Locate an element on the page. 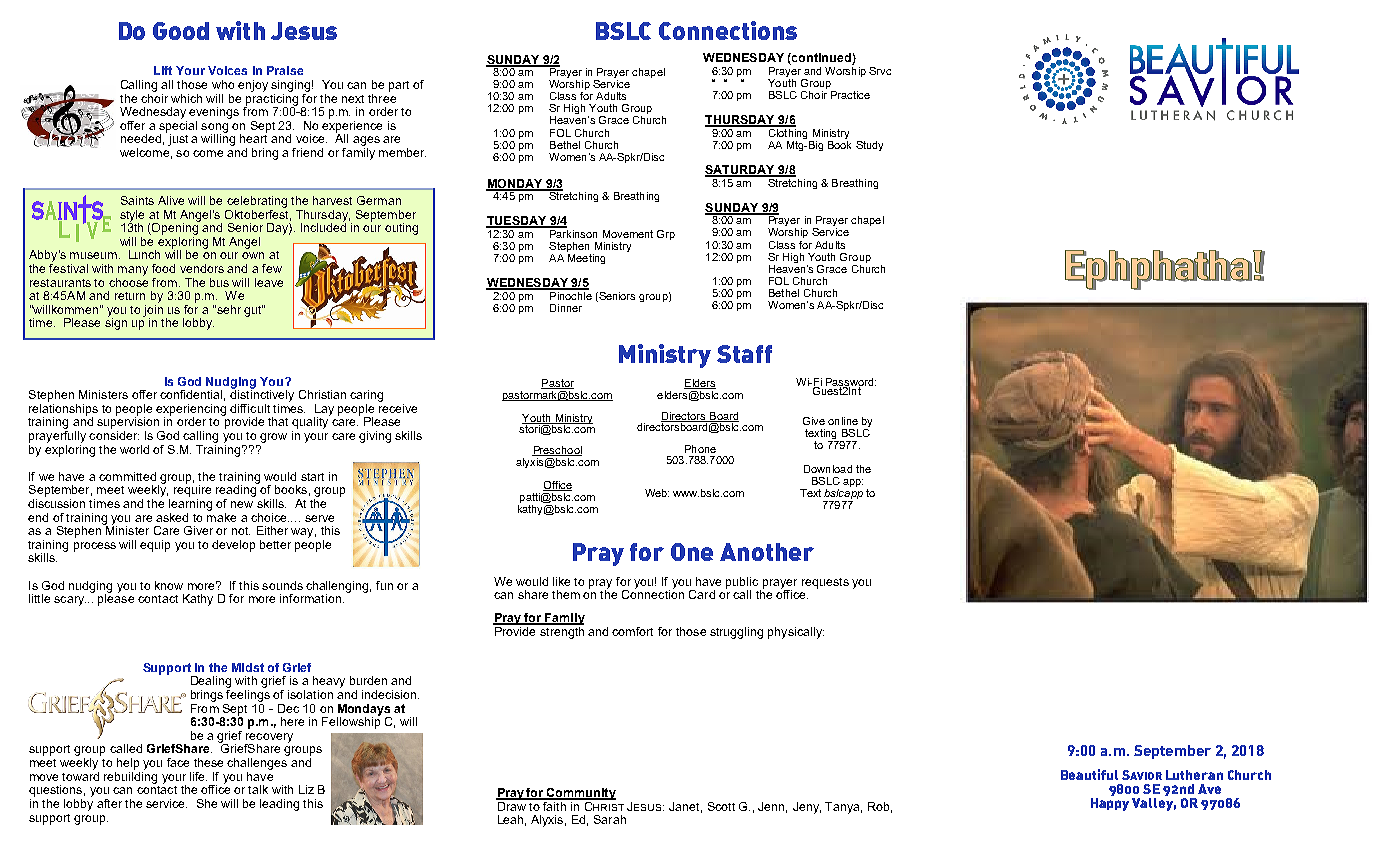 The width and height of the page is (1400, 850). requests is located at coordinates (825, 583).
